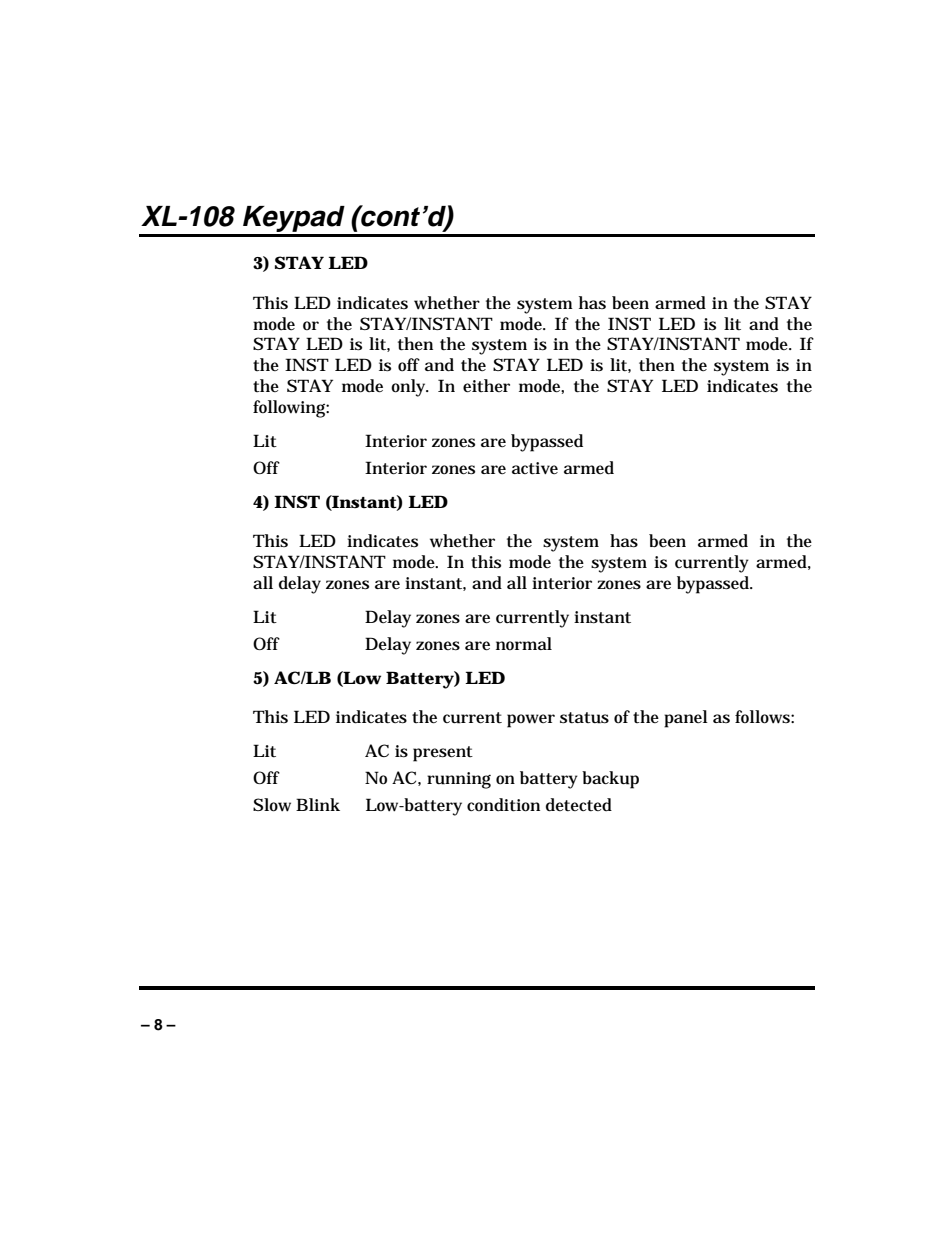 The height and width of the document is (1233, 952). Describe the element at coordinates (486, 386) in the document. I see `either` at that location.
